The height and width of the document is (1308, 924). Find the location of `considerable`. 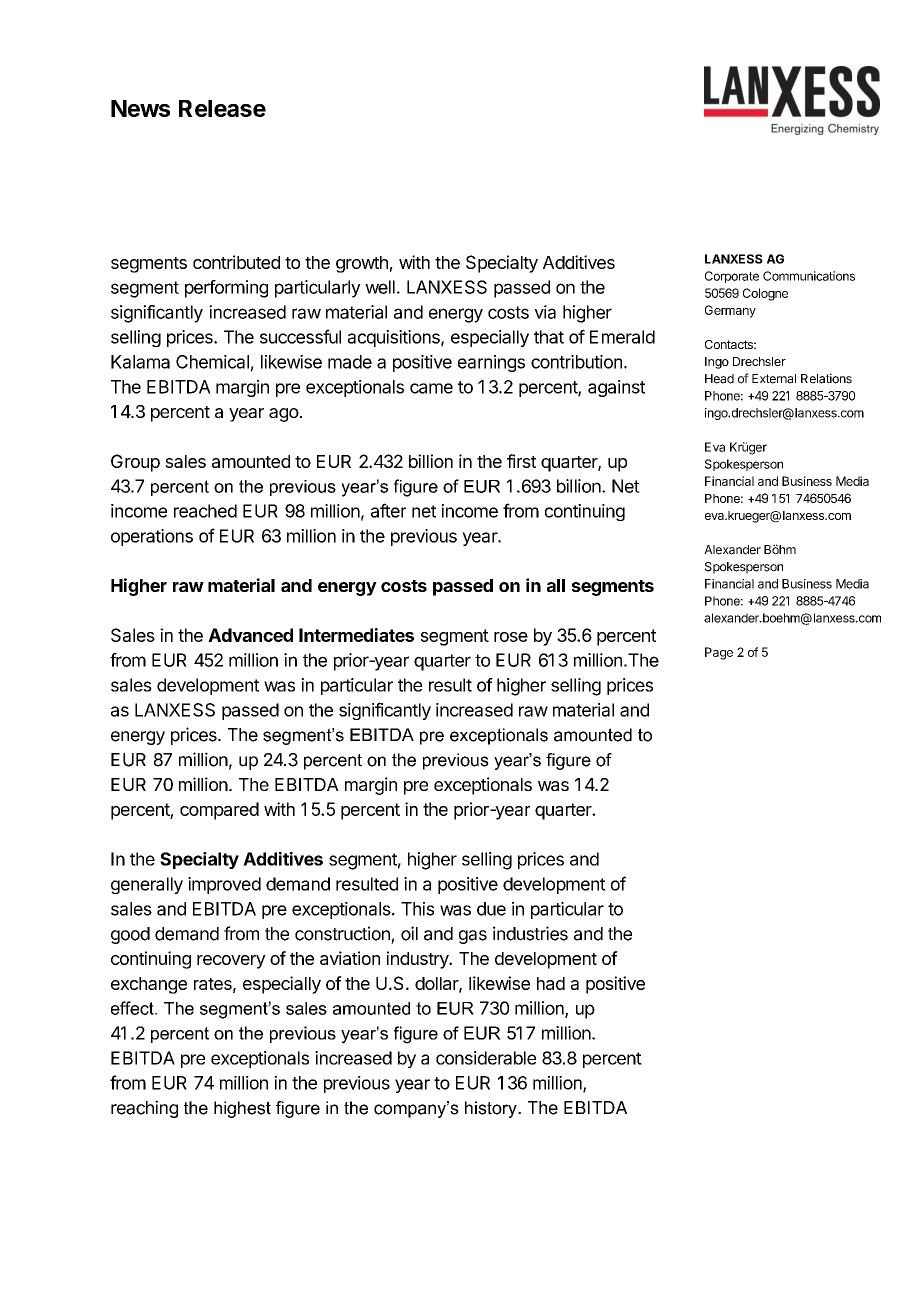

considerable is located at coordinates (486, 1058).
